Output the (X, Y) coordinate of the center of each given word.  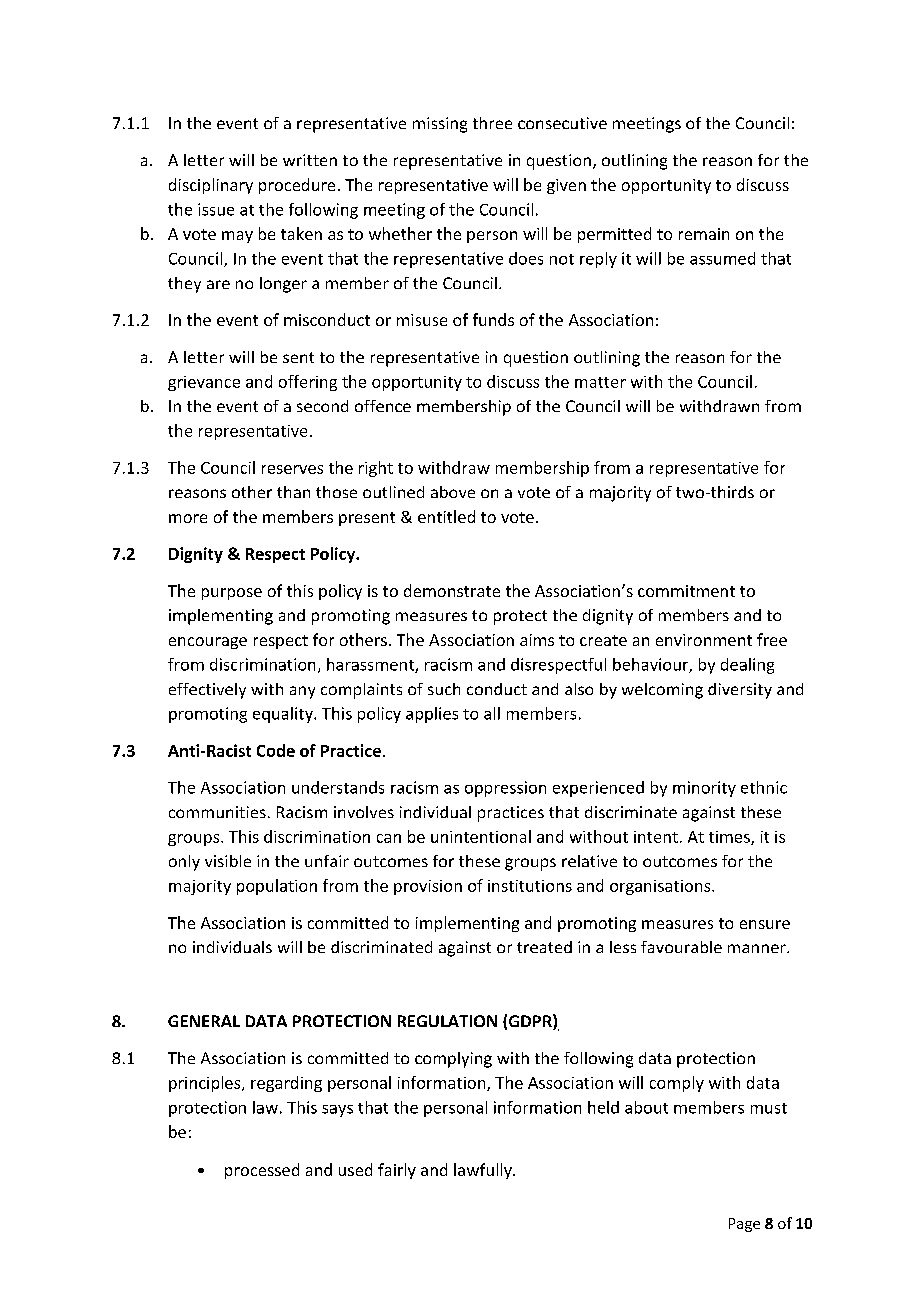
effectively (207, 691)
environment (704, 640)
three (492, 123)
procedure (297, 186)
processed (262, 1171)
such (444, 689)
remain (704, 234)
